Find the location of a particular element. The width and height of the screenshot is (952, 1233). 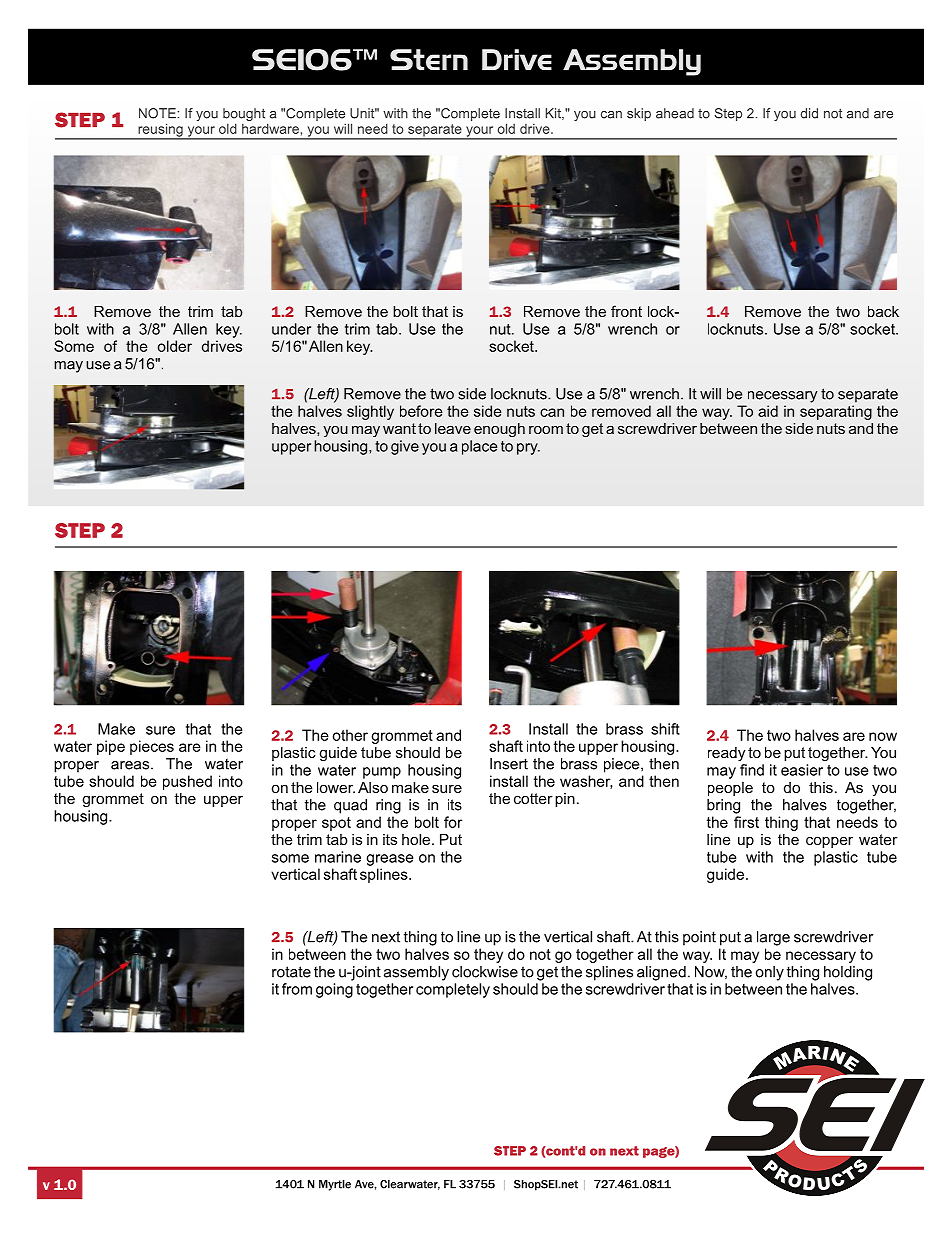

they is located at coordinates (488, 955).
